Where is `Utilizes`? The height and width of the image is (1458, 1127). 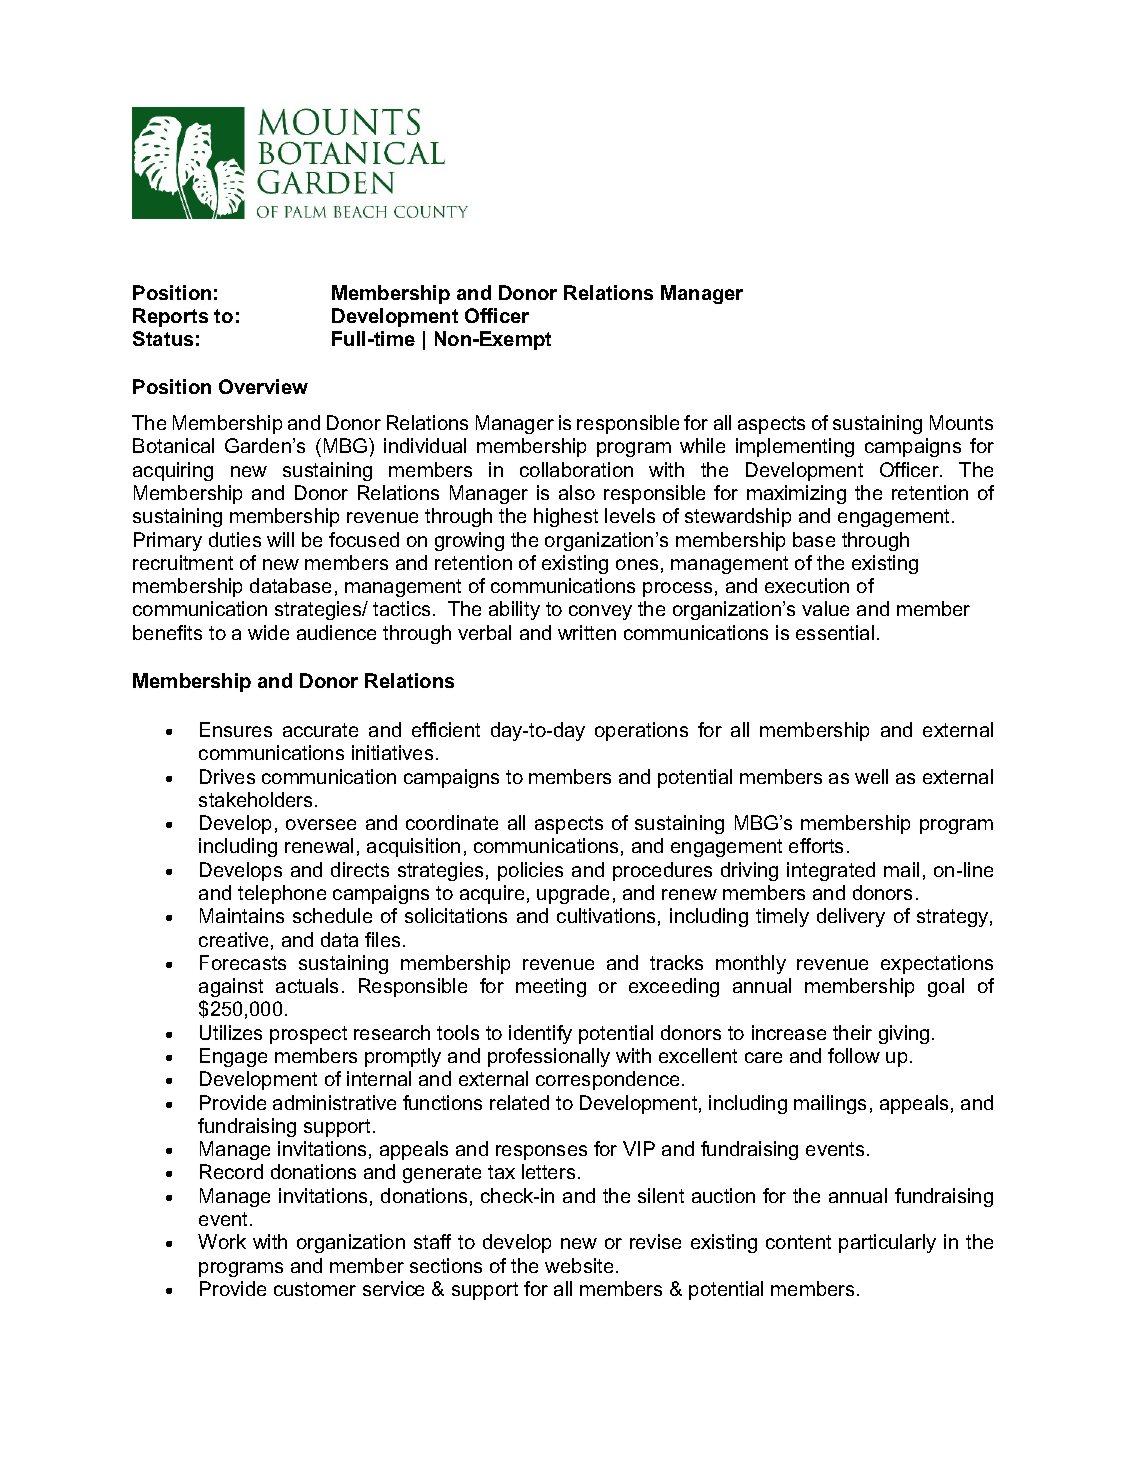
Utilizes is located at coordinates (231, 1032).
